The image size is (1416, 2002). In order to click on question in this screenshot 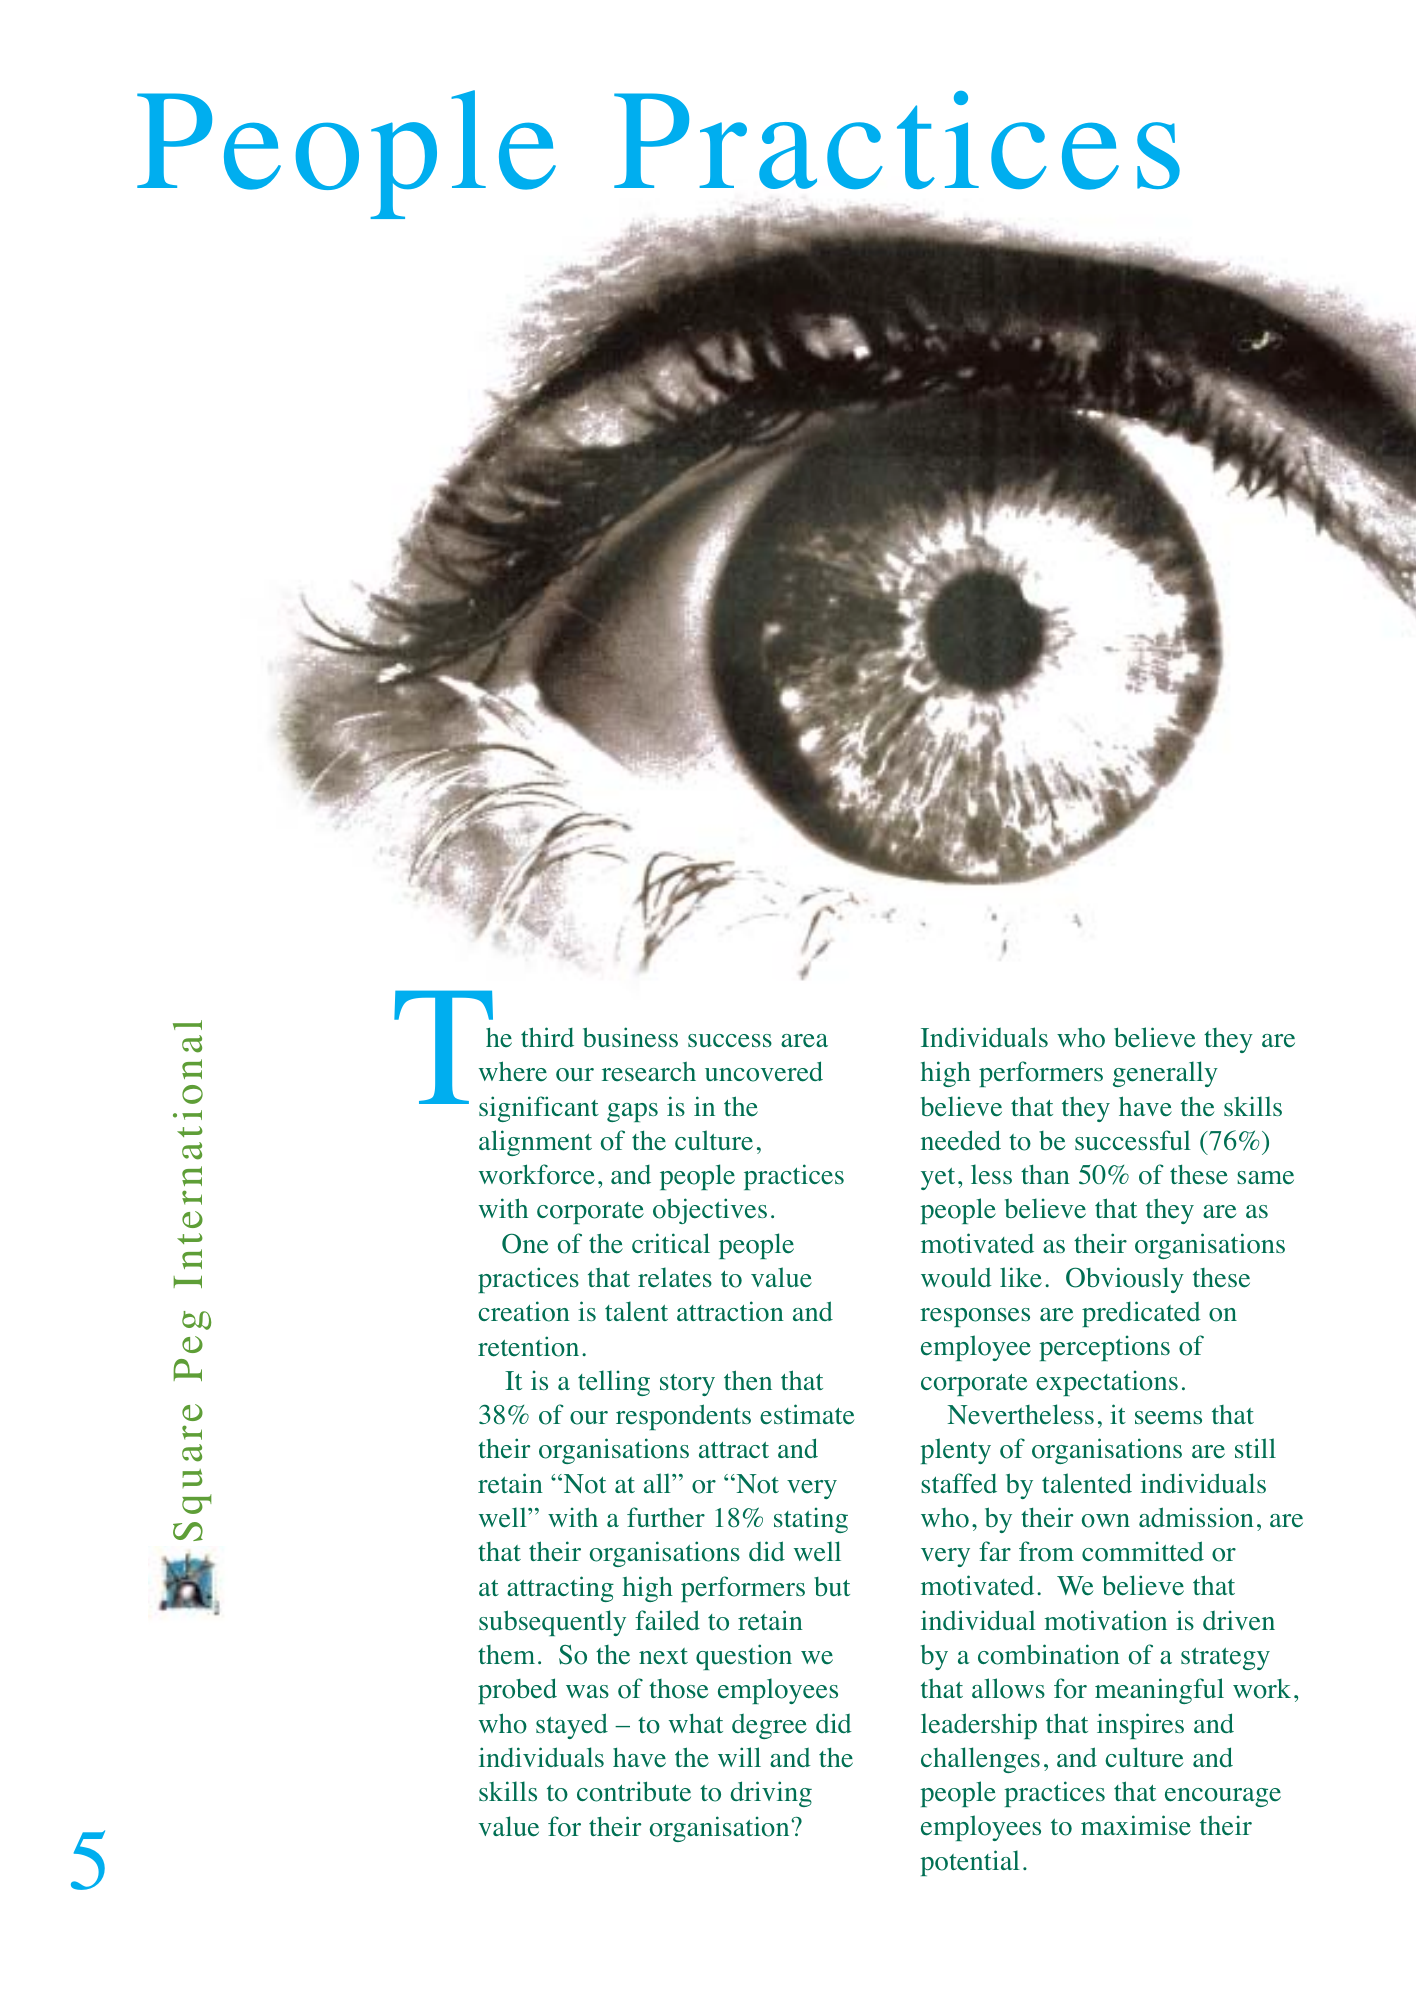, I will do `click(744, 1657)`.
